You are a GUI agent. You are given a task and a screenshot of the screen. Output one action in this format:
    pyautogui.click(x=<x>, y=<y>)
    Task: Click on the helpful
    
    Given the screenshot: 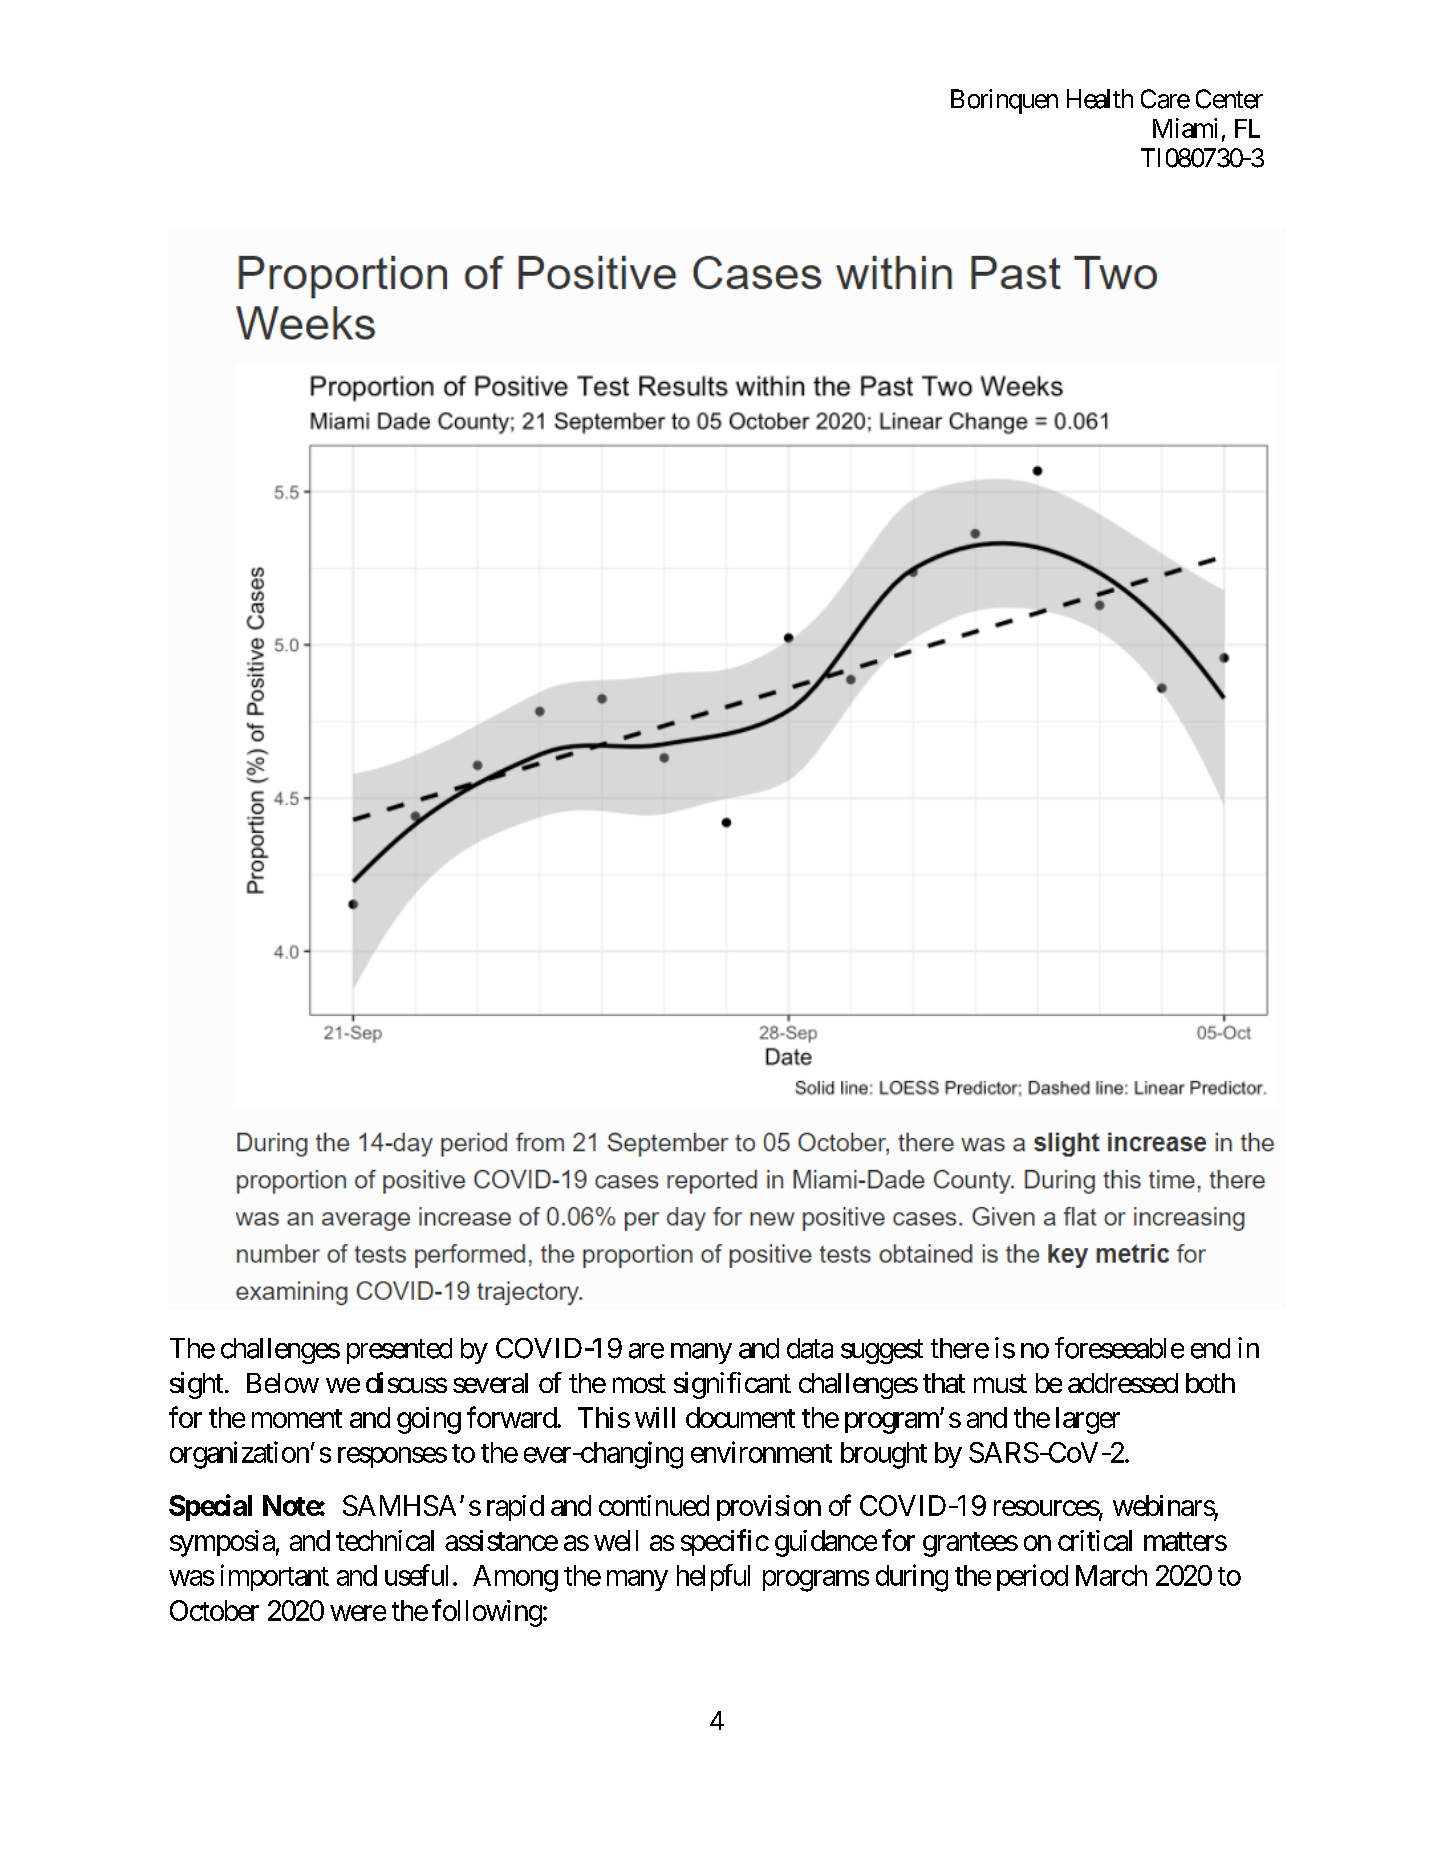 What is the action you would take?
    pyautogui.click(x=713, y=1577)
